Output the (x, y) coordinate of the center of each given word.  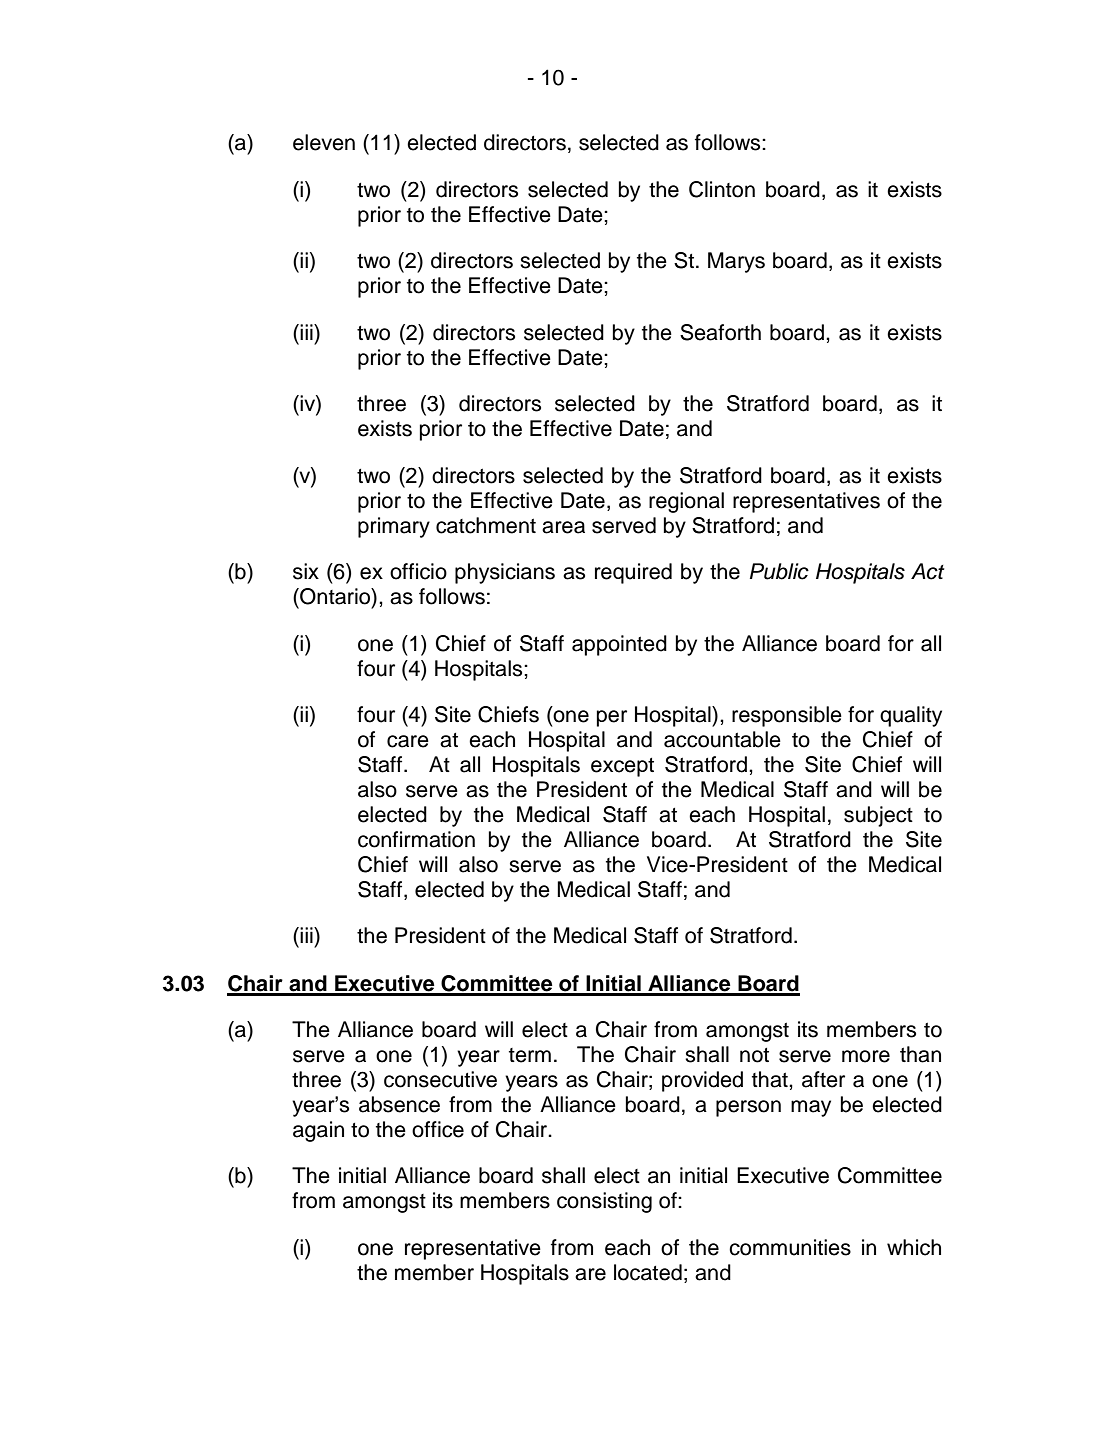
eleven (324, 142)
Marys (736, 262)
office (438, 1129)
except (622, 767)
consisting (604, 1202)
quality (911, 716)
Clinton (722, 189)
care (408, 741)
